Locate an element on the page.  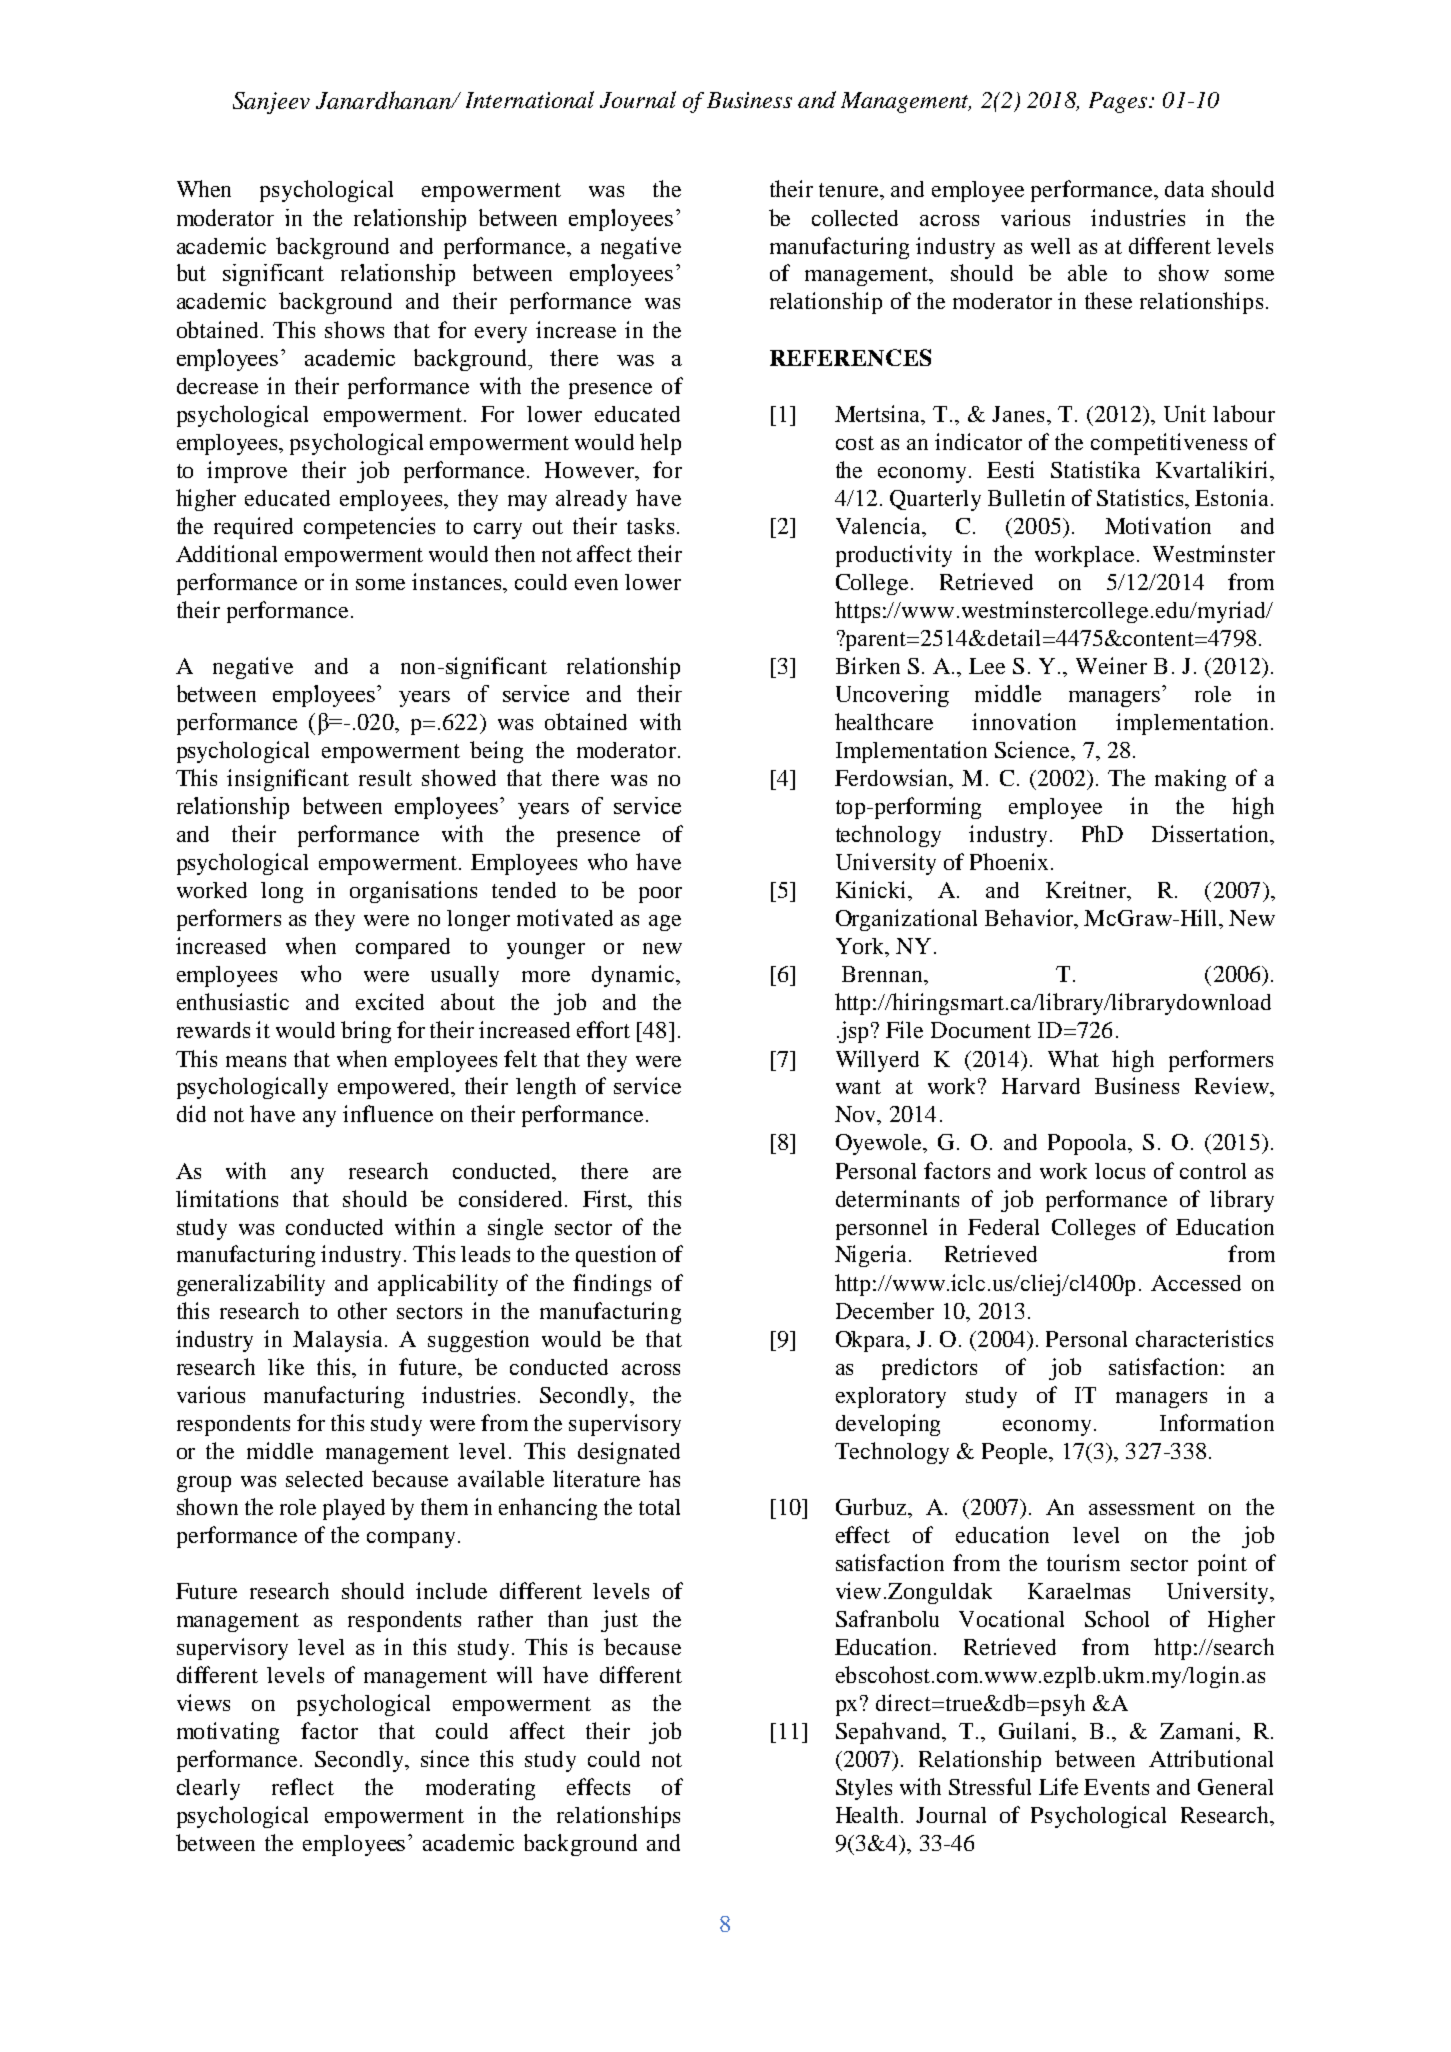
tenure is located at coordinates (850, 190).
